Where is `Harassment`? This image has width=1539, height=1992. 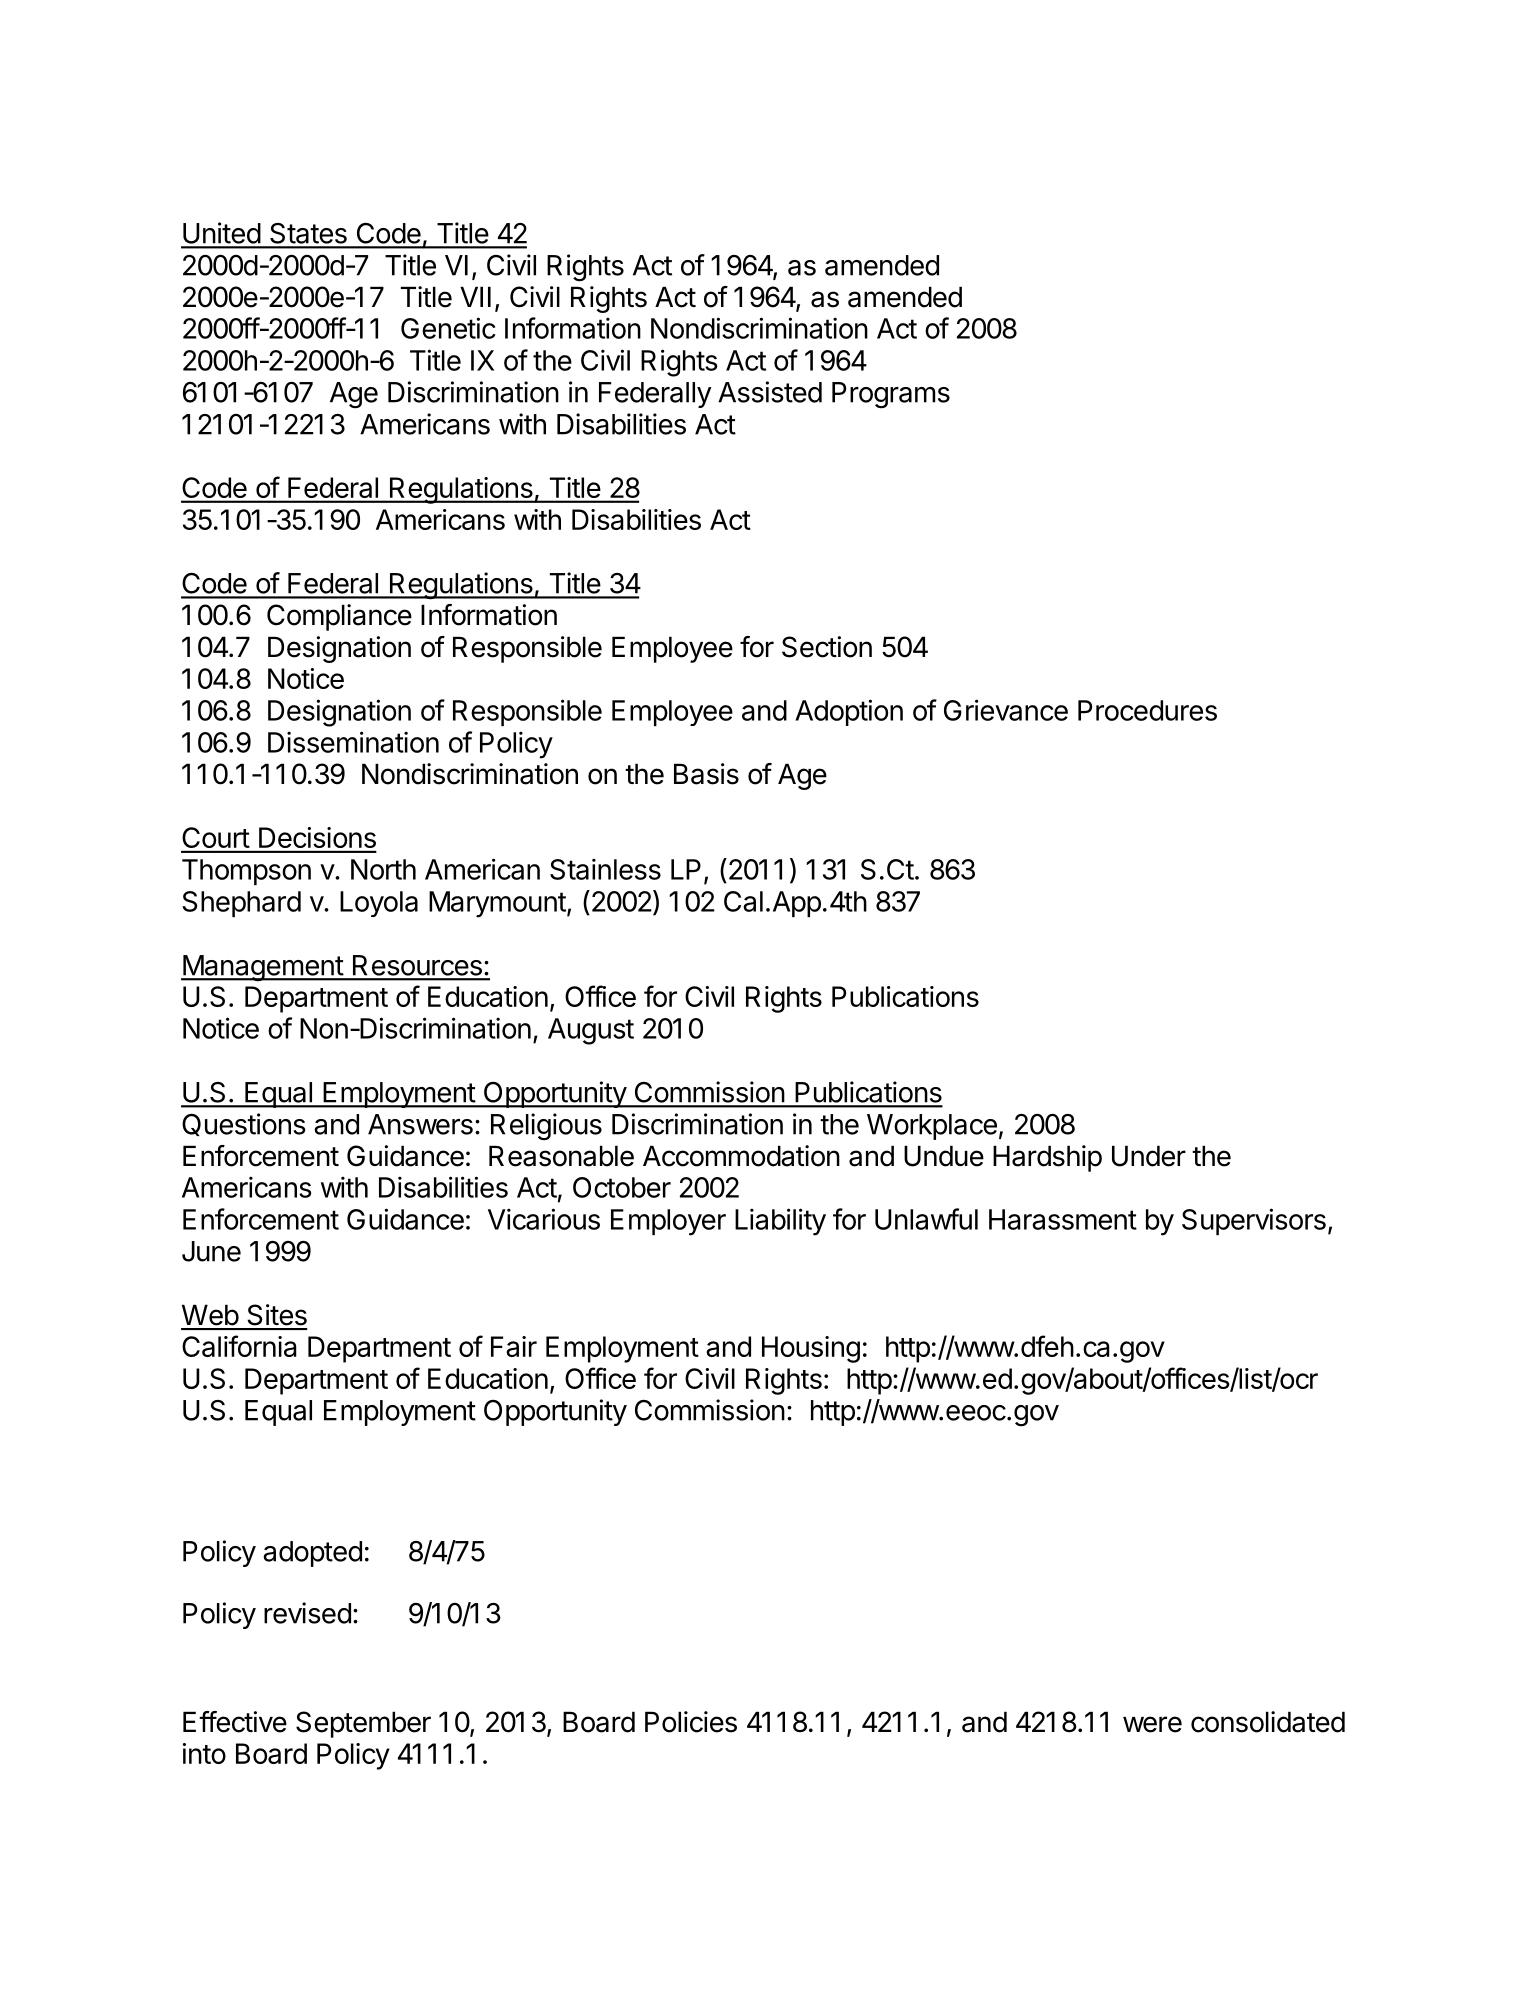
Harassment is located at coordinates (1063, 1219).
